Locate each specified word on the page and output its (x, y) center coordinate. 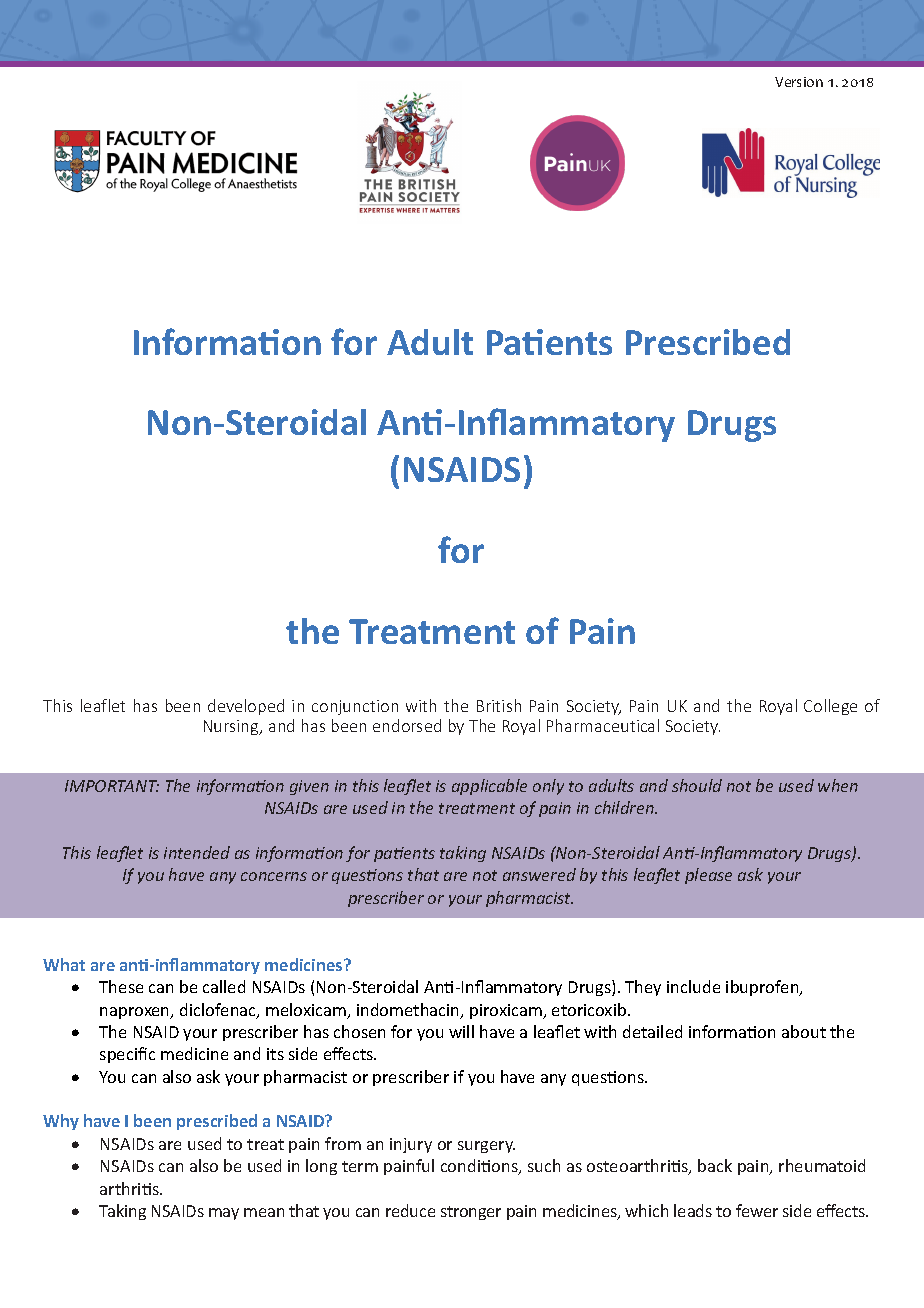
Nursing (232, 727)
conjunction (355, 707)
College (830, 707)
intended (197, 852)
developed (246, 707)
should (697, 785)
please (708, 876)
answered (539, 874)
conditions (480, 1167)
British (499, 705)
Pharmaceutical (603, 725)
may (224, 1214)
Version (799, 82)
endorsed (407, 725)
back (715, 1165)
